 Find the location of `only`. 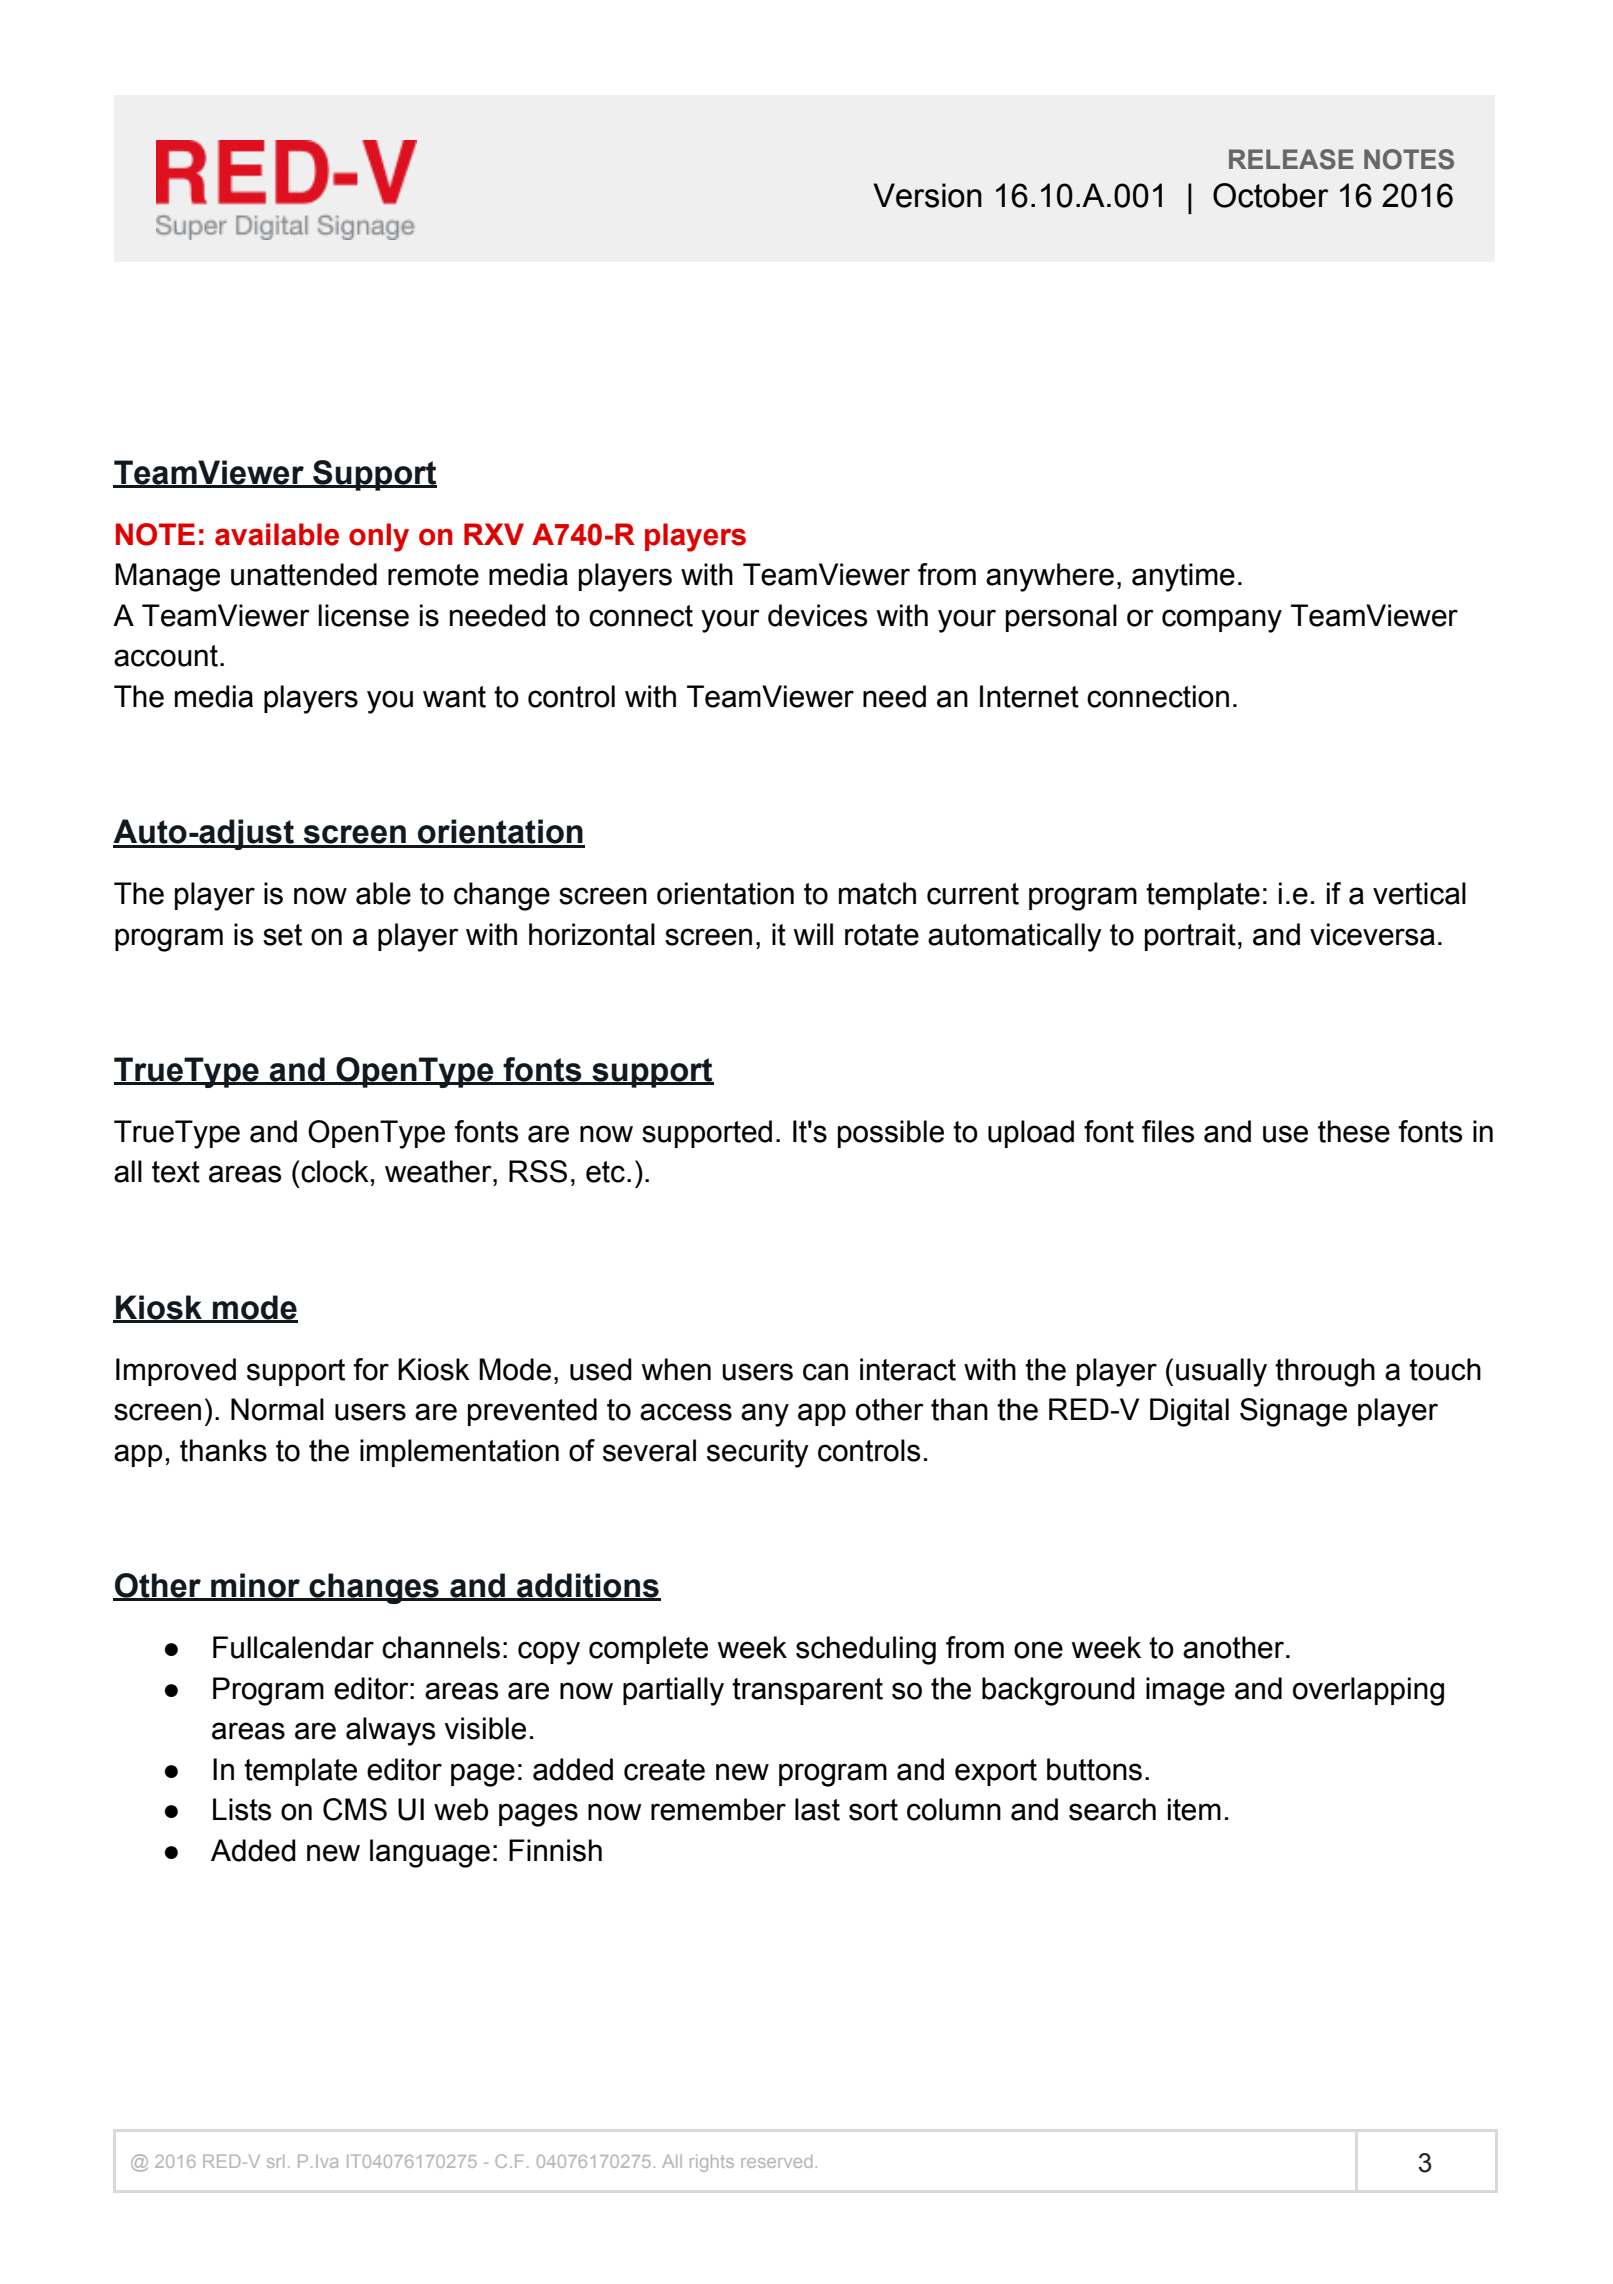

only is located at coordinates (379, 537).
